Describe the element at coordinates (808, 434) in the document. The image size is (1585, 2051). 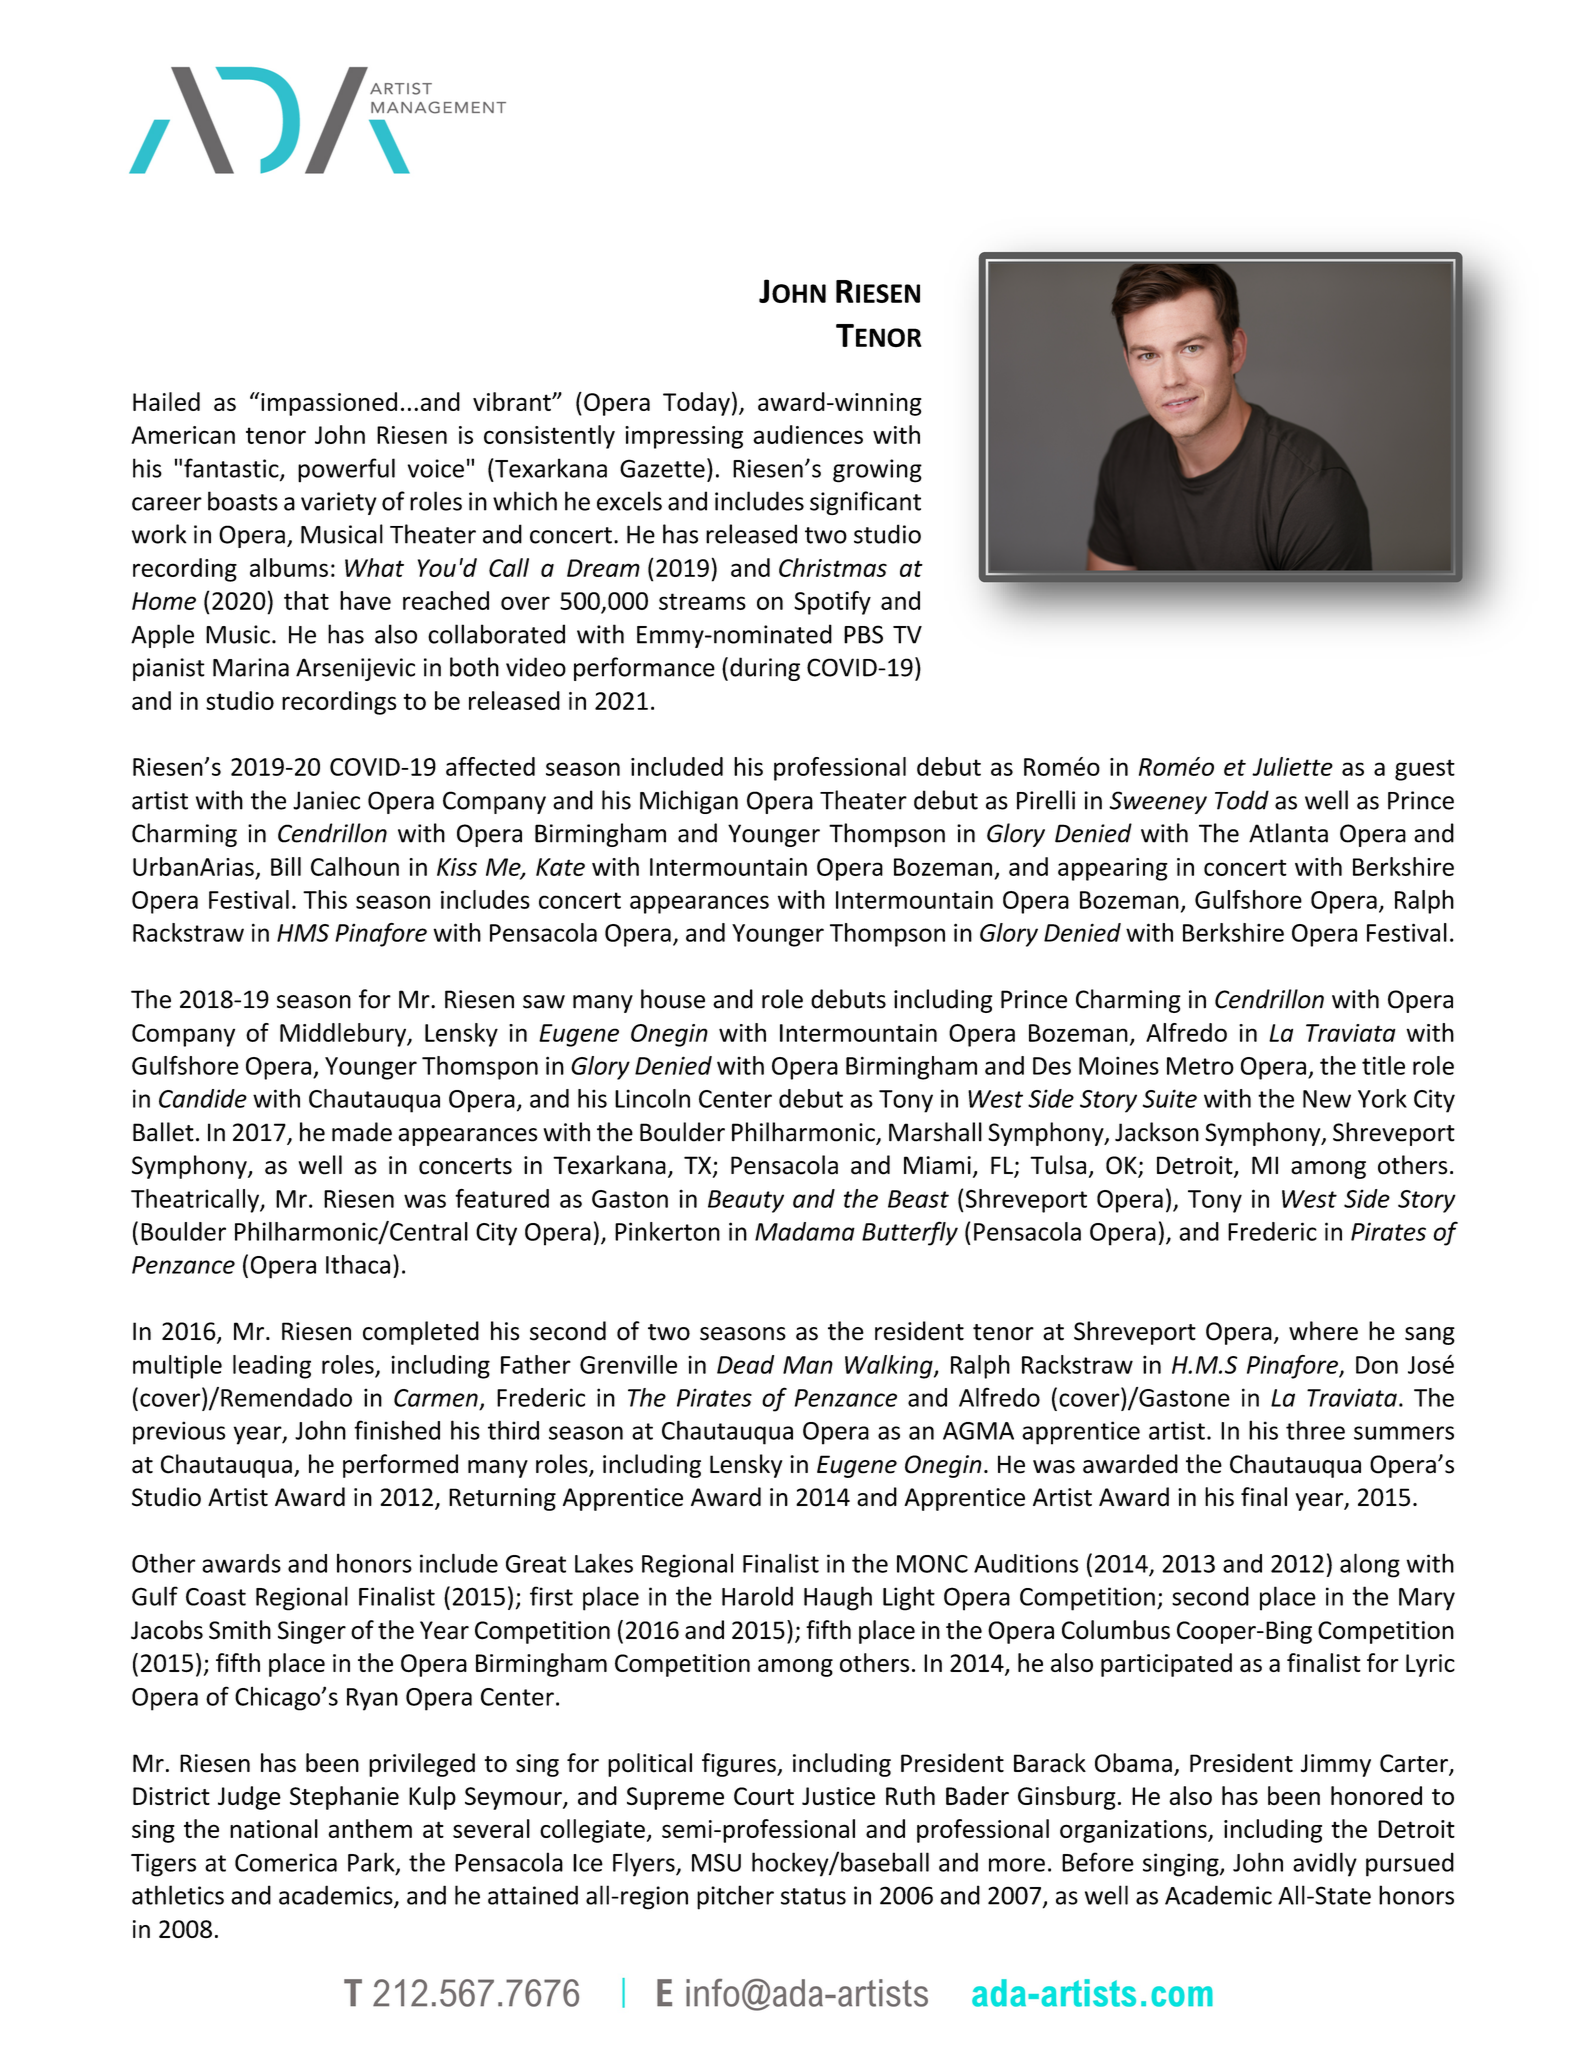
I see `audiences` at that location.
